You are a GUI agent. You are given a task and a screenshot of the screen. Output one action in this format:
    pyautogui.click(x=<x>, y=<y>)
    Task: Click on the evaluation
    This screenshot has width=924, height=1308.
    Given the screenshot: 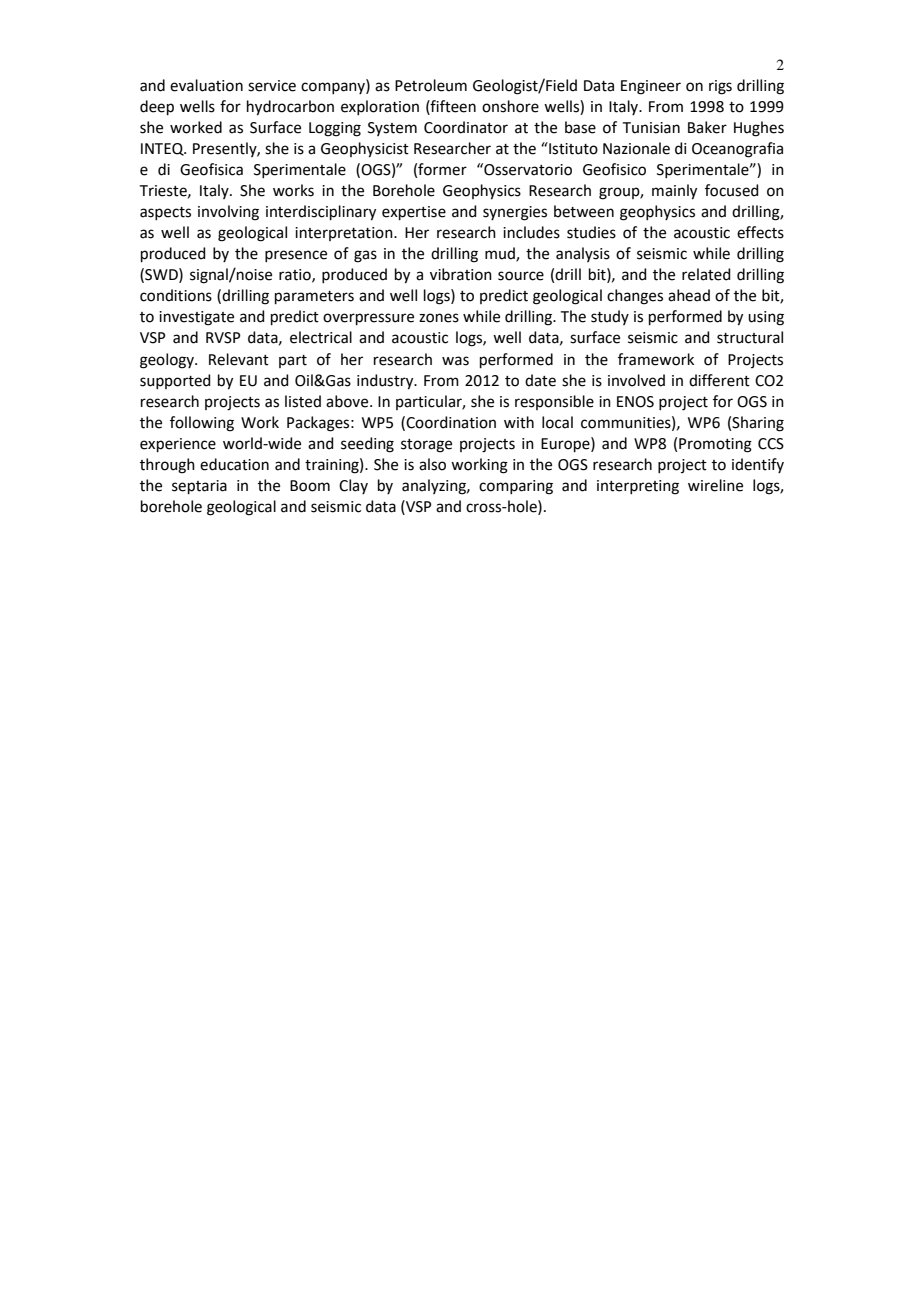 What is the action you would take?
    pyautogui.click(x=206, y=85)
